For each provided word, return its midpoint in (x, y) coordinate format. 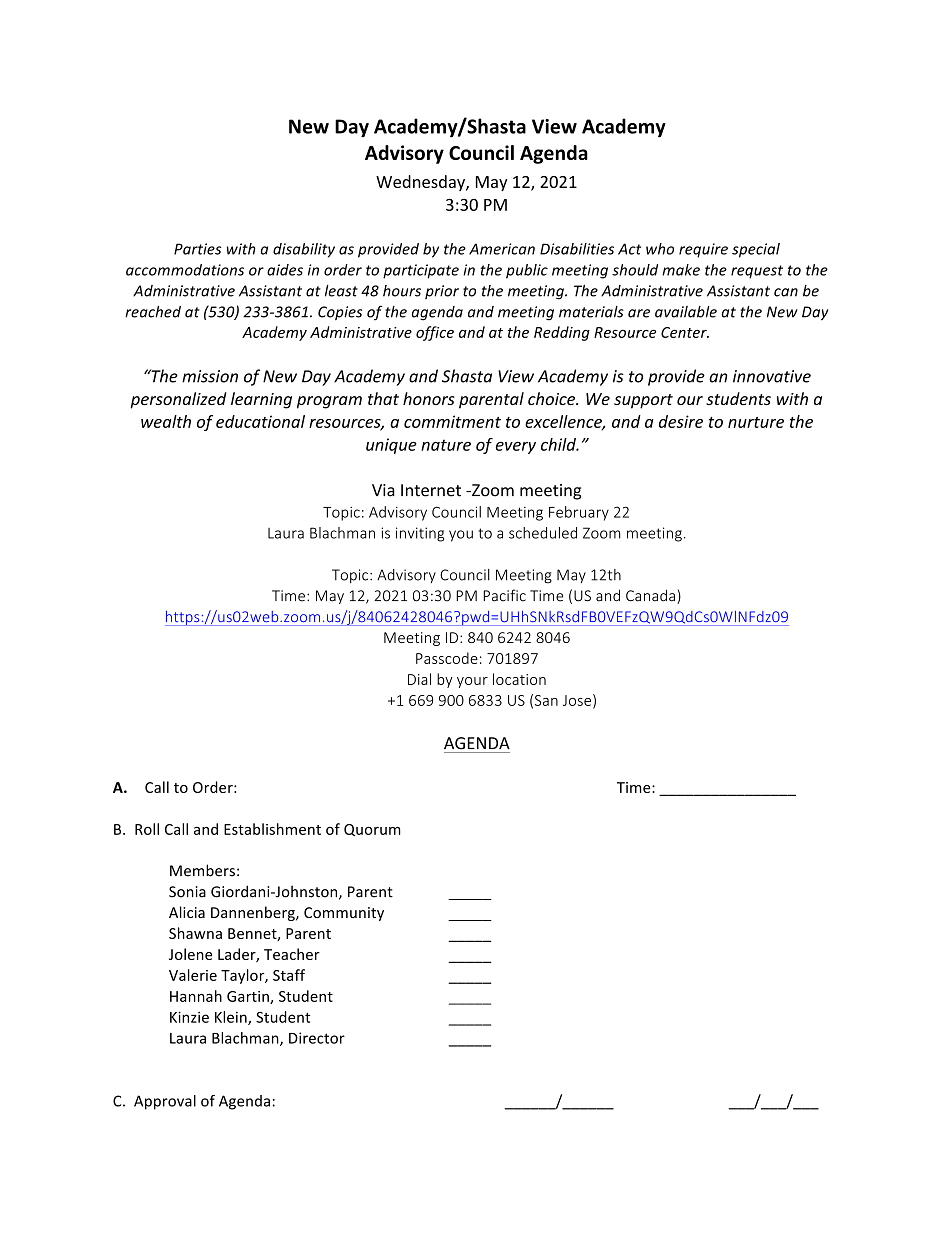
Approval (165, 1102)
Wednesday (421, 183)
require (703, 250)
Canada (650, 595)
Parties (197, 249)
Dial (419, 679)
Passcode (447, 658)
